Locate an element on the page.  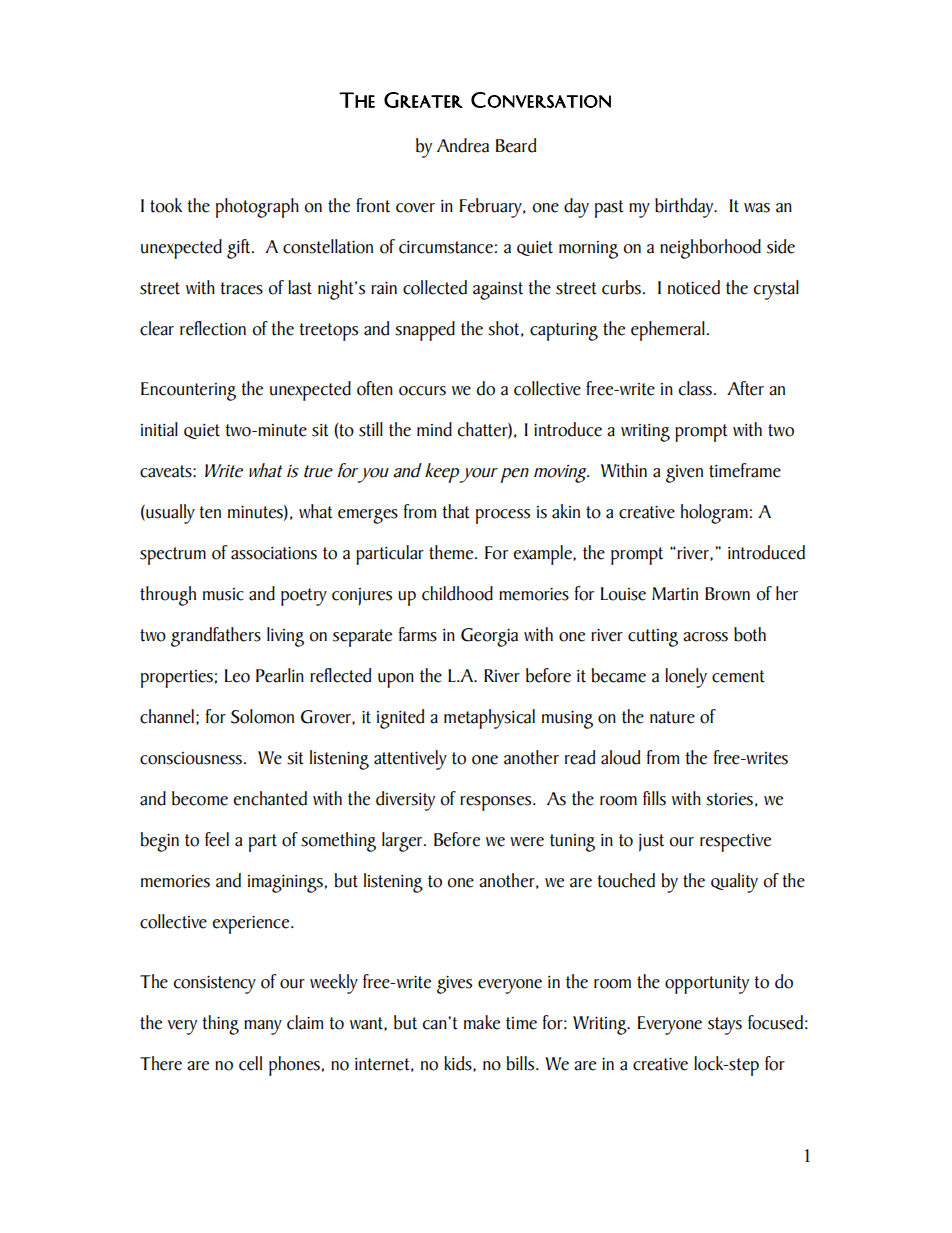
make is located at coordinates (482, 1022).
